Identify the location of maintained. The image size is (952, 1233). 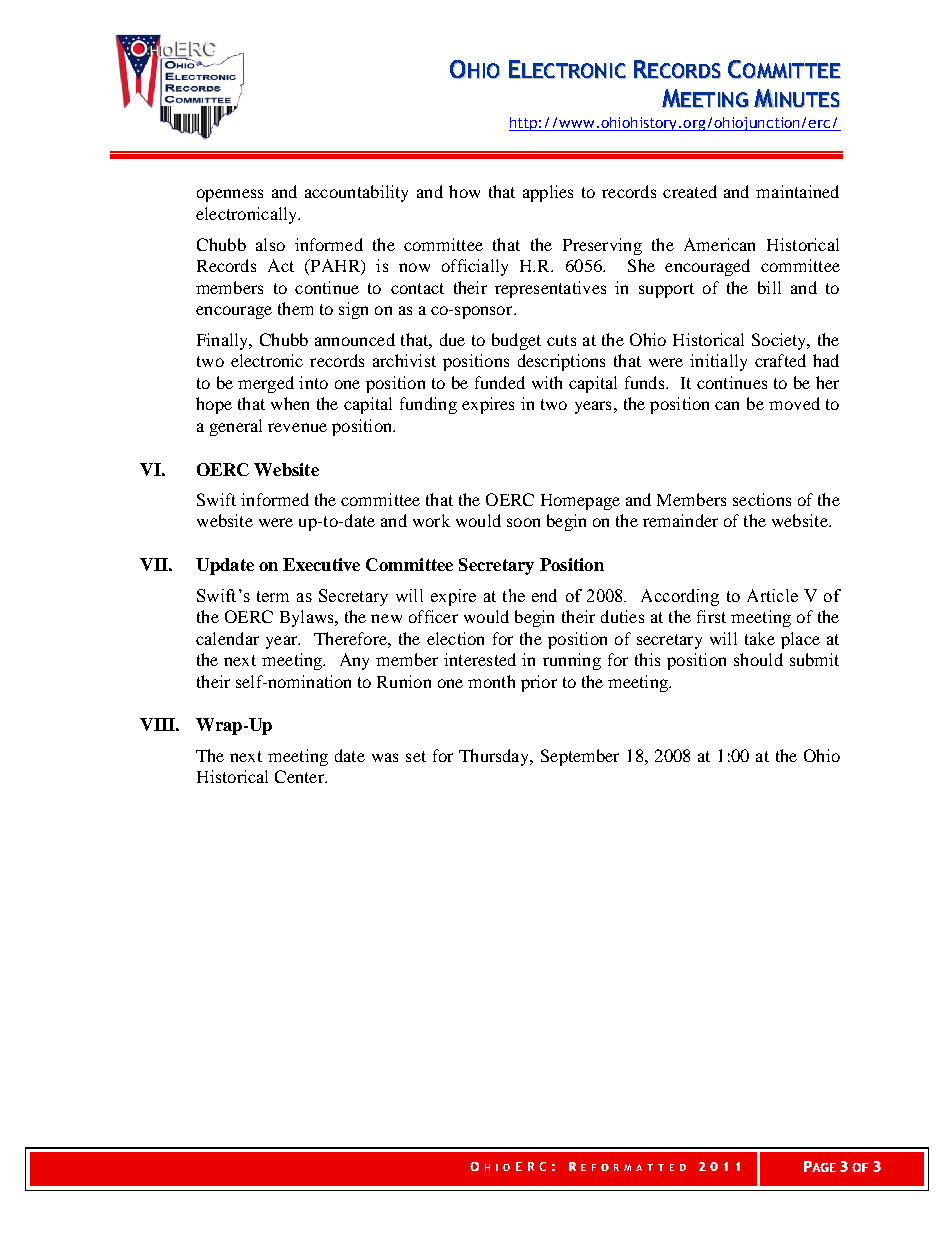
(797, 191).
